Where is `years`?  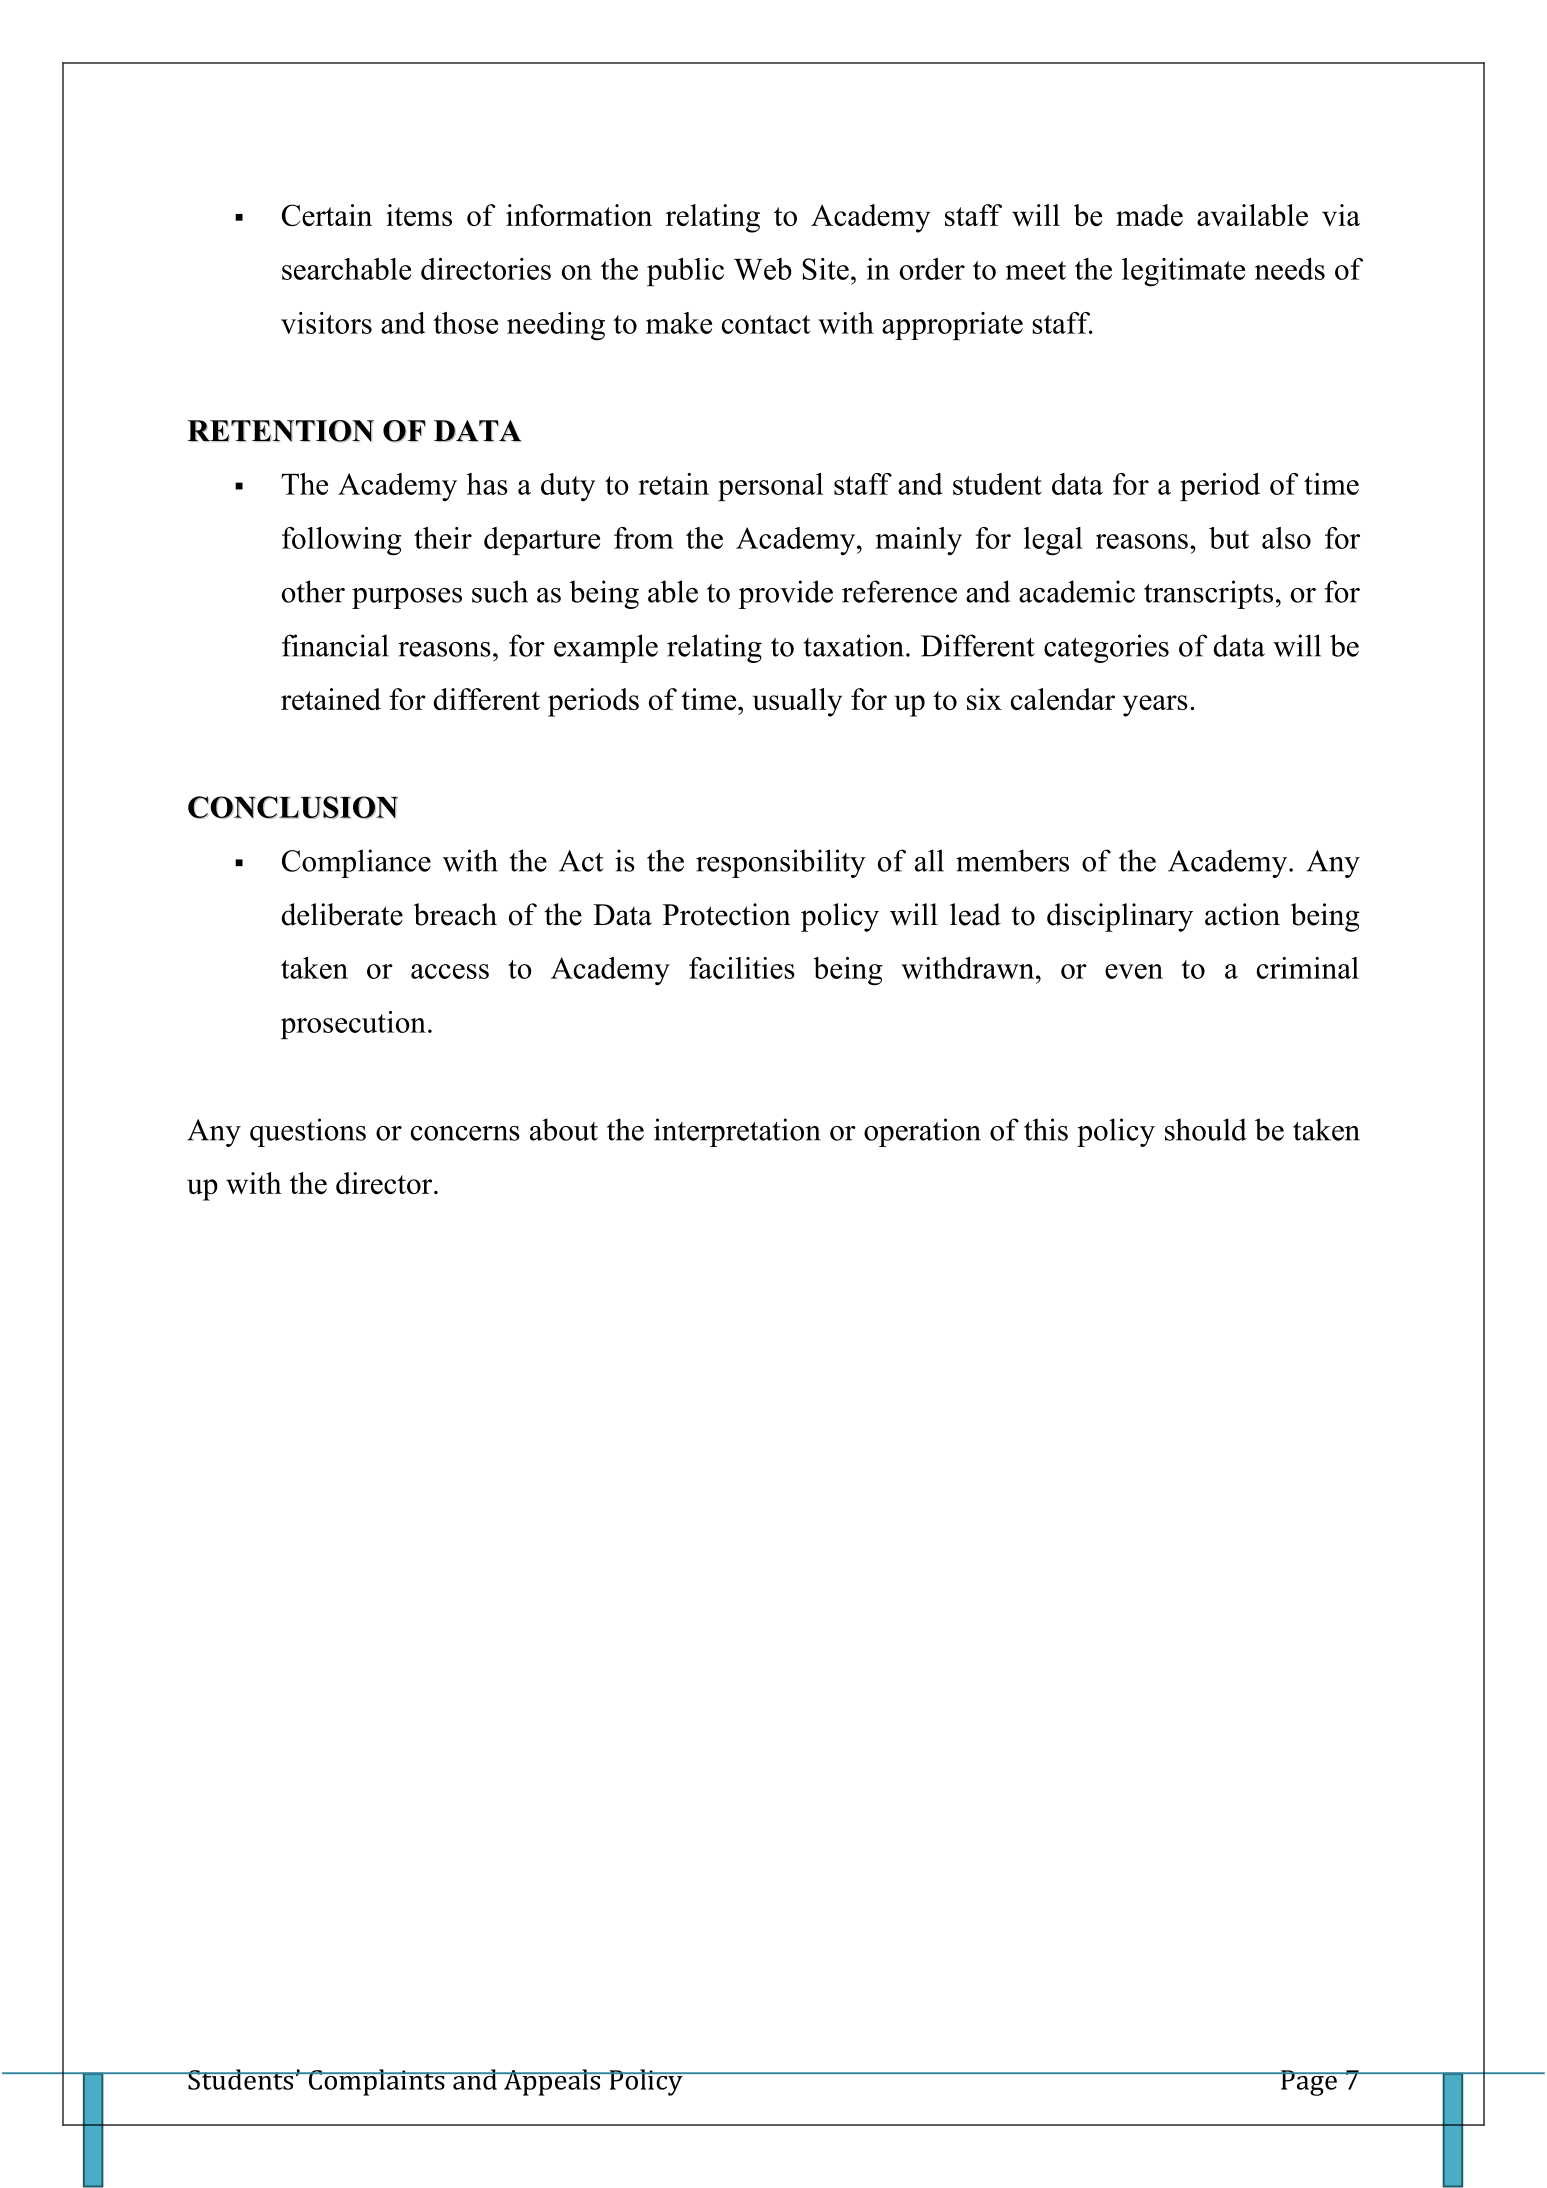
years is located at coordinates (1155, 706).
